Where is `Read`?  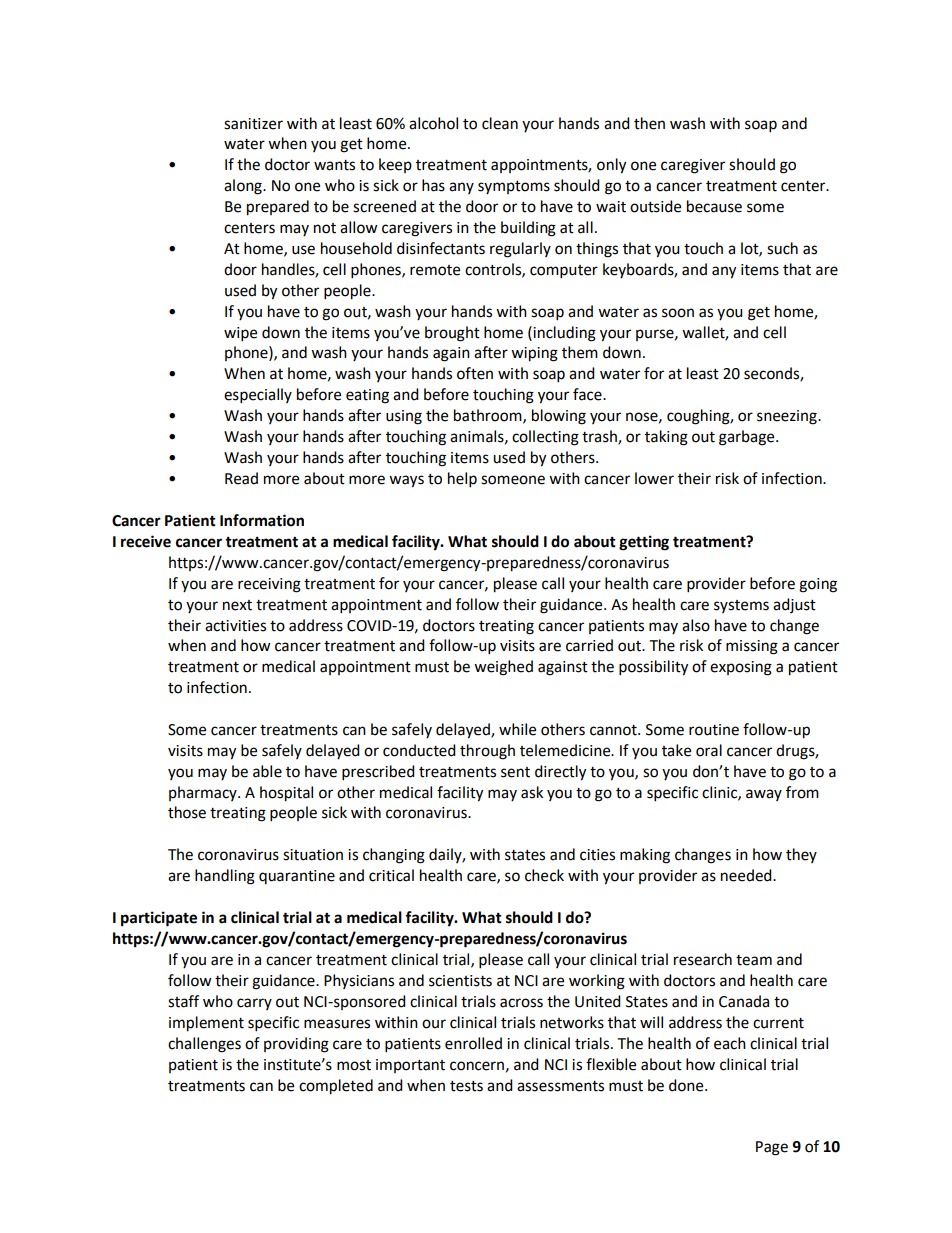
Read is located at coordinates (241, 478).
